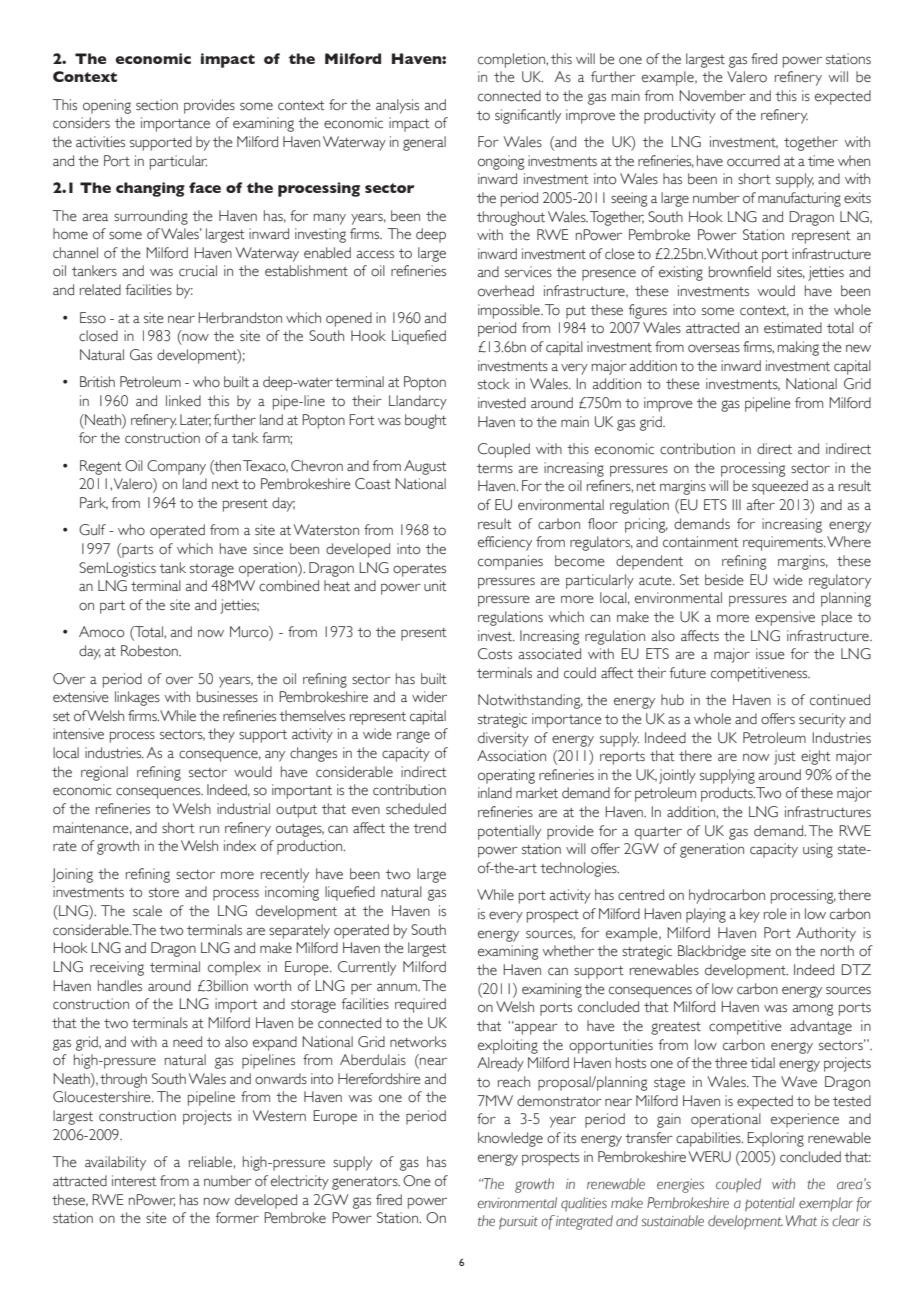  I want to click on key, so click(750, 915).
